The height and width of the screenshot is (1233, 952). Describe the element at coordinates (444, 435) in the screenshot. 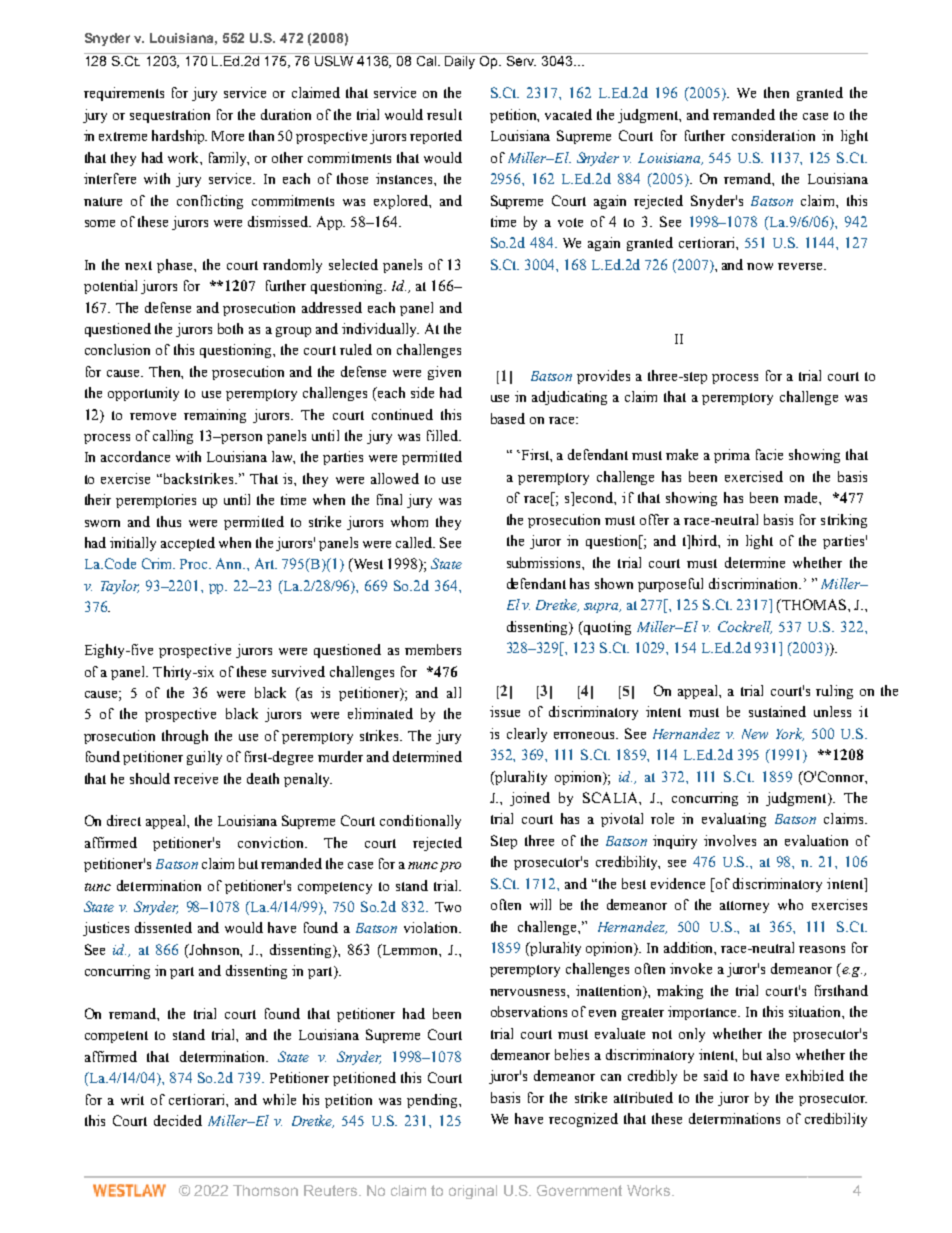

I see `filled` at that location.
